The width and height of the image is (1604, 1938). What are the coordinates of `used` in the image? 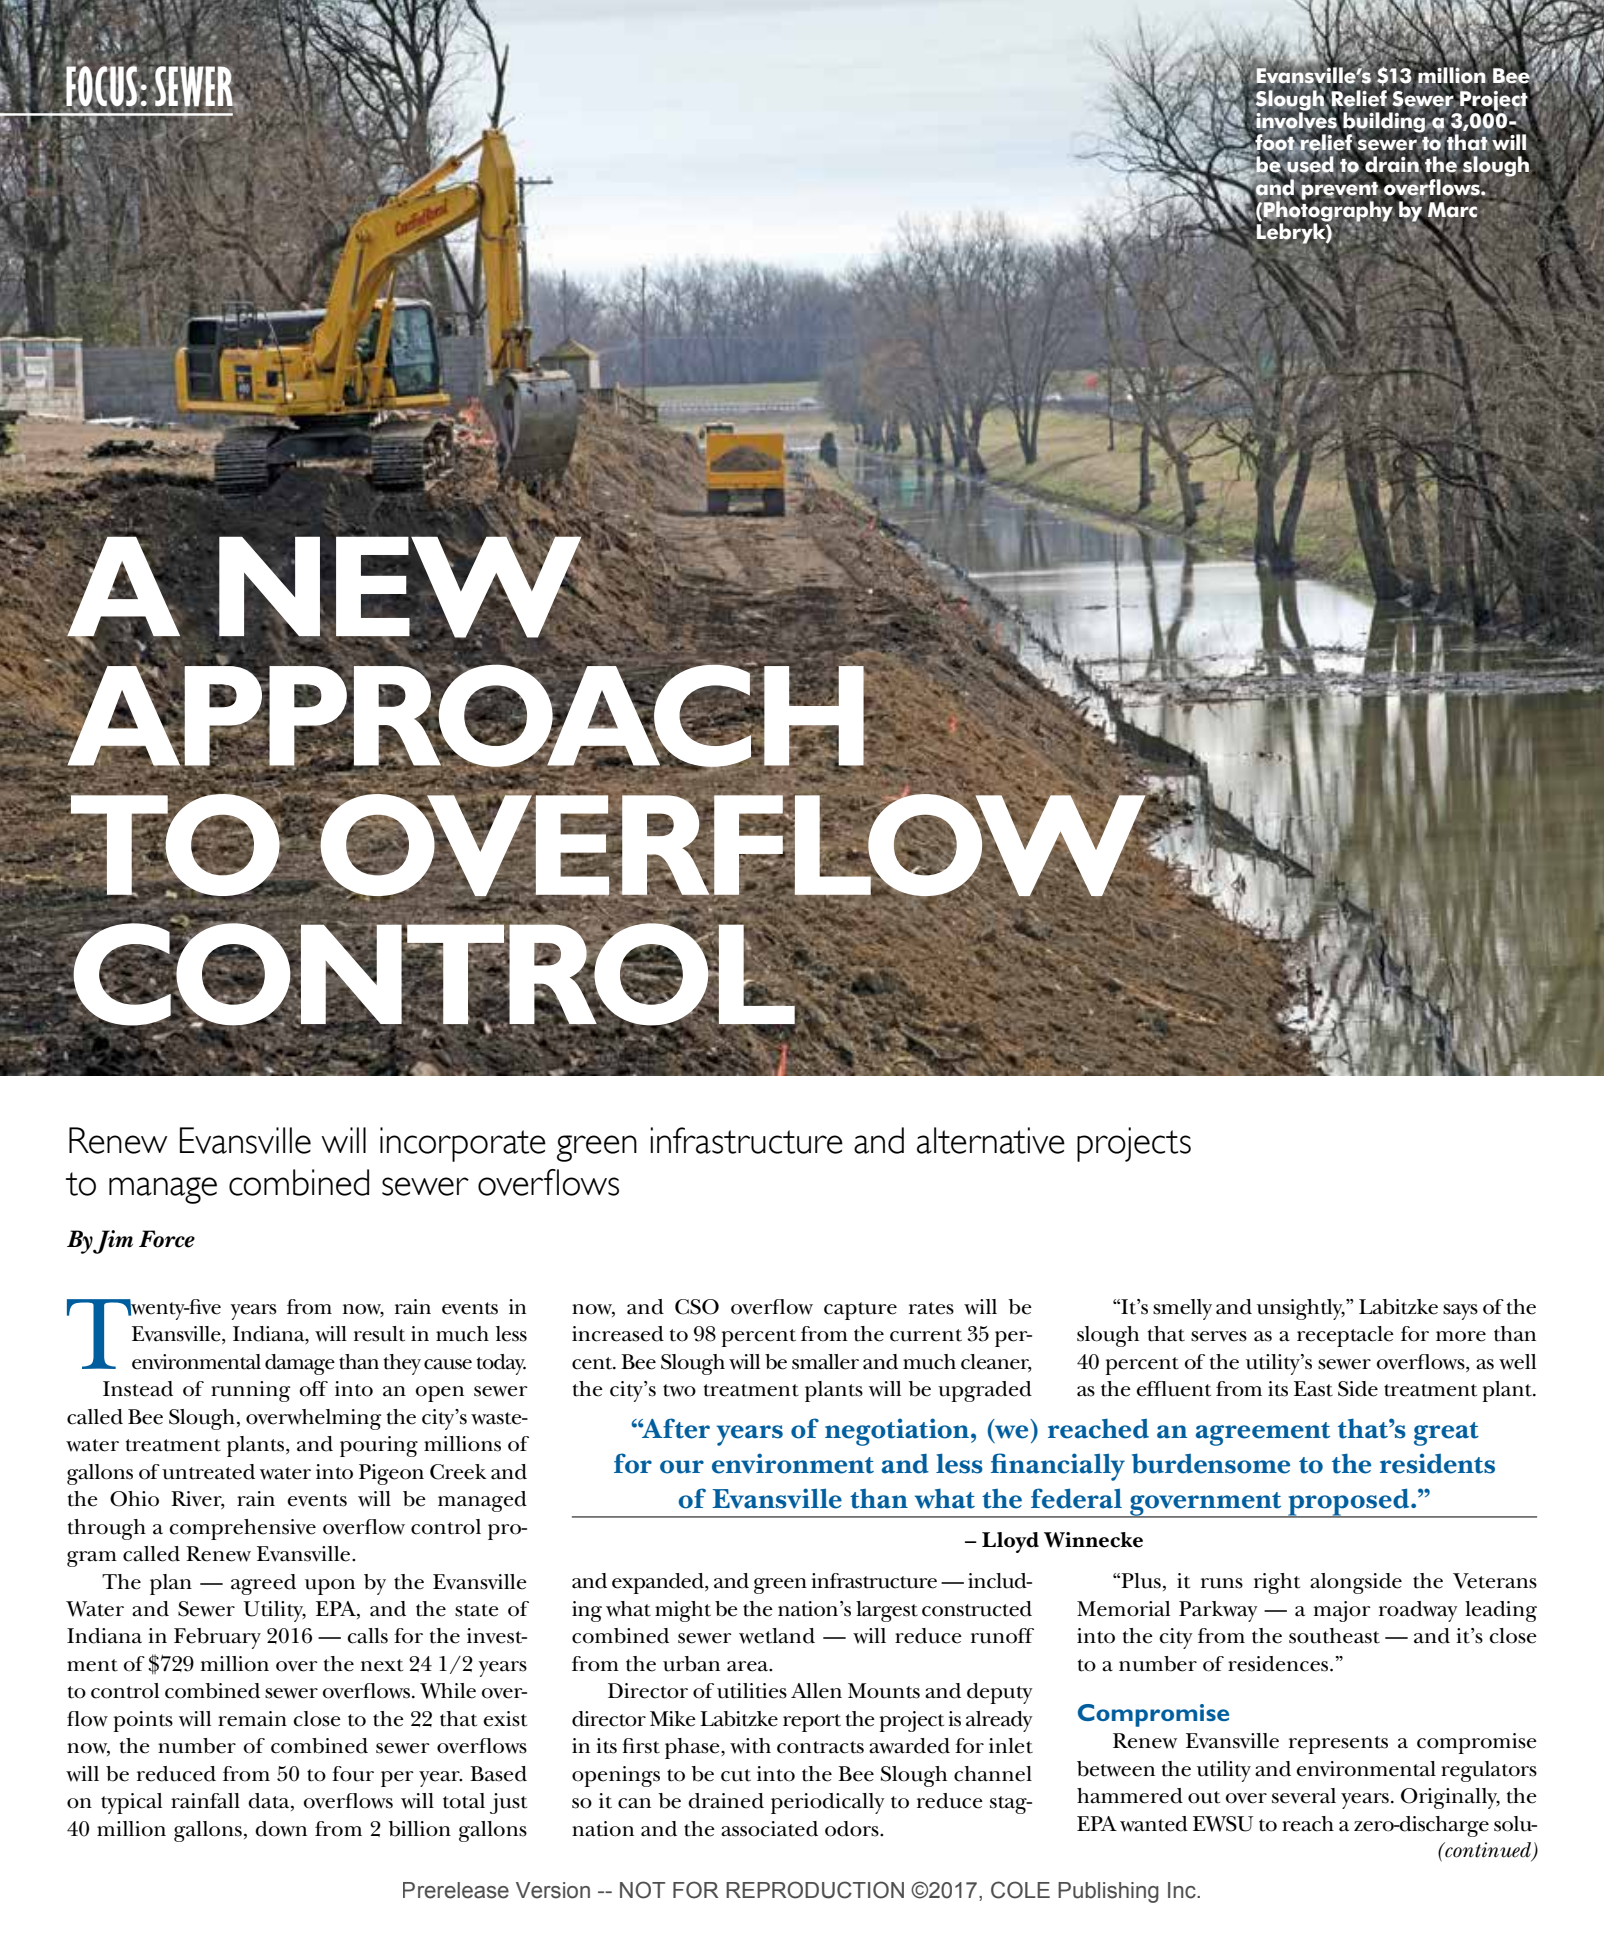 It's located at (1309, 164).
